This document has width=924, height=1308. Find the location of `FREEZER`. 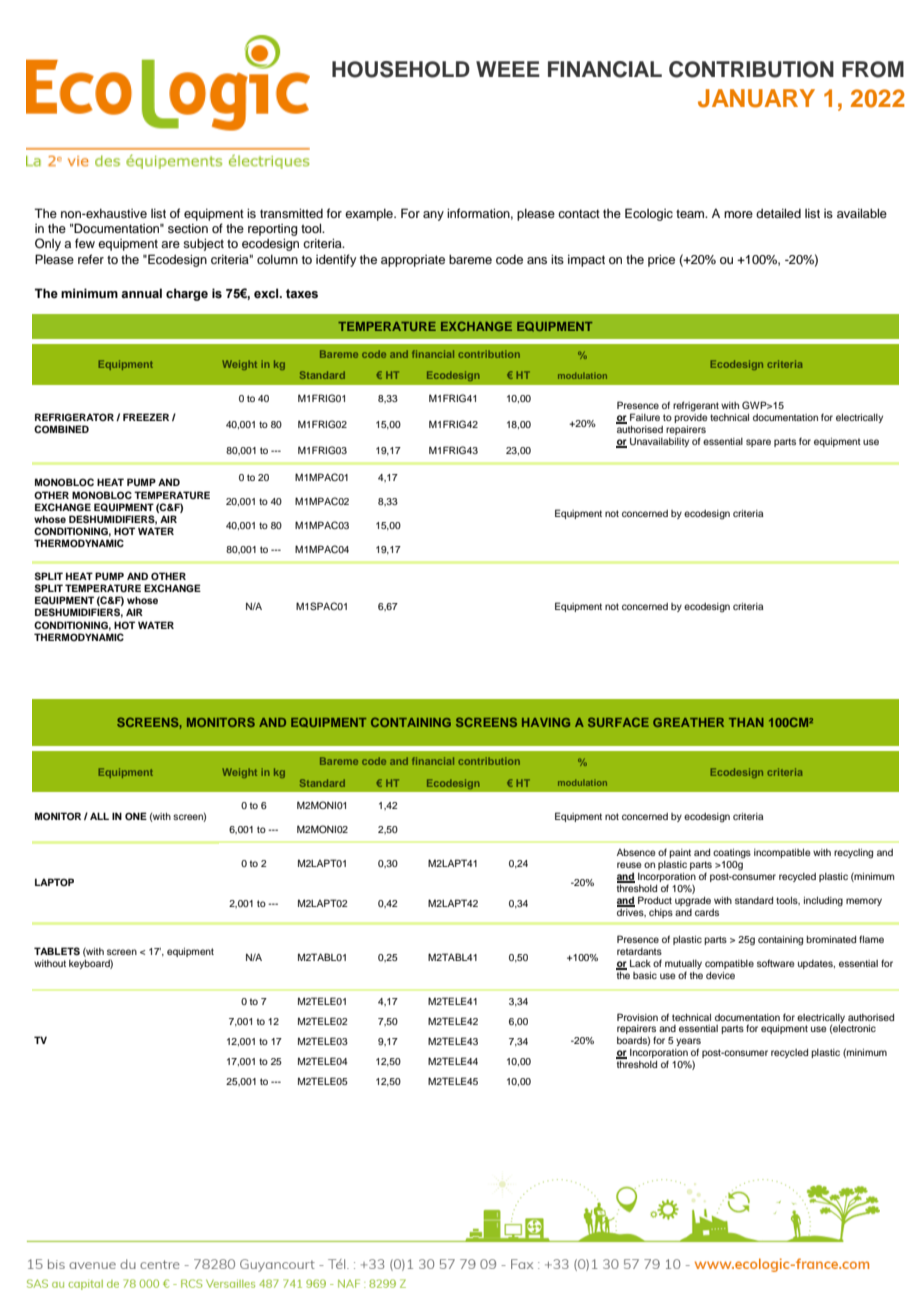

FREEZER is located at coordinates (146, 417).
